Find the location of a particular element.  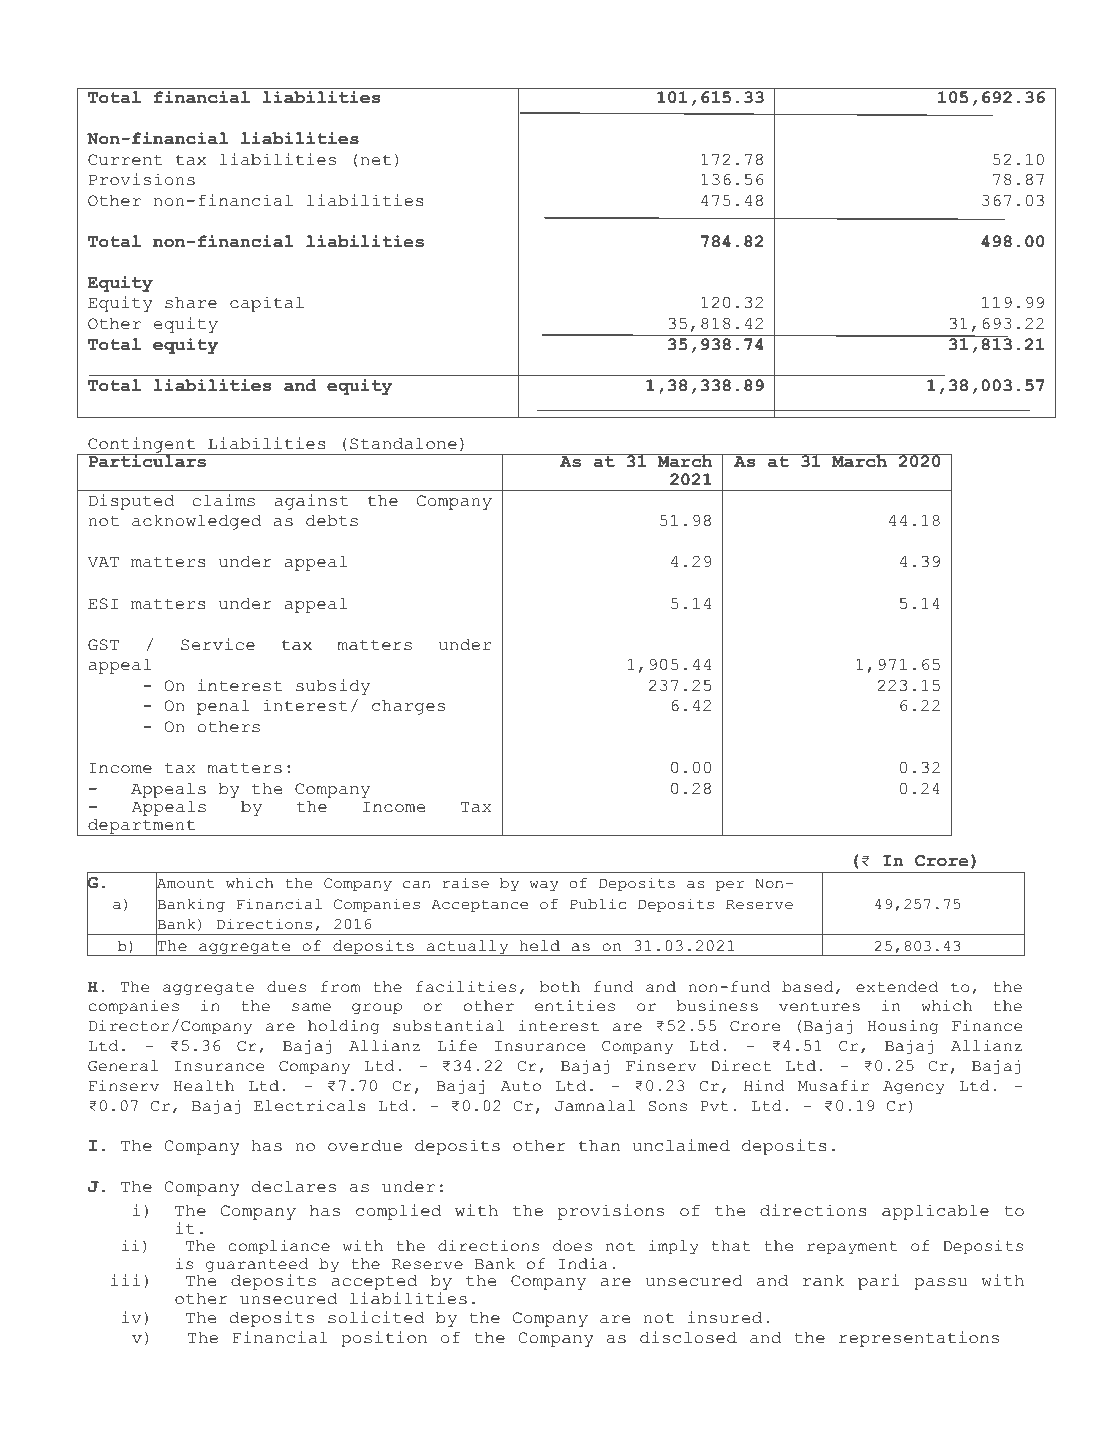

Current is located at coordinates (125, 160).
